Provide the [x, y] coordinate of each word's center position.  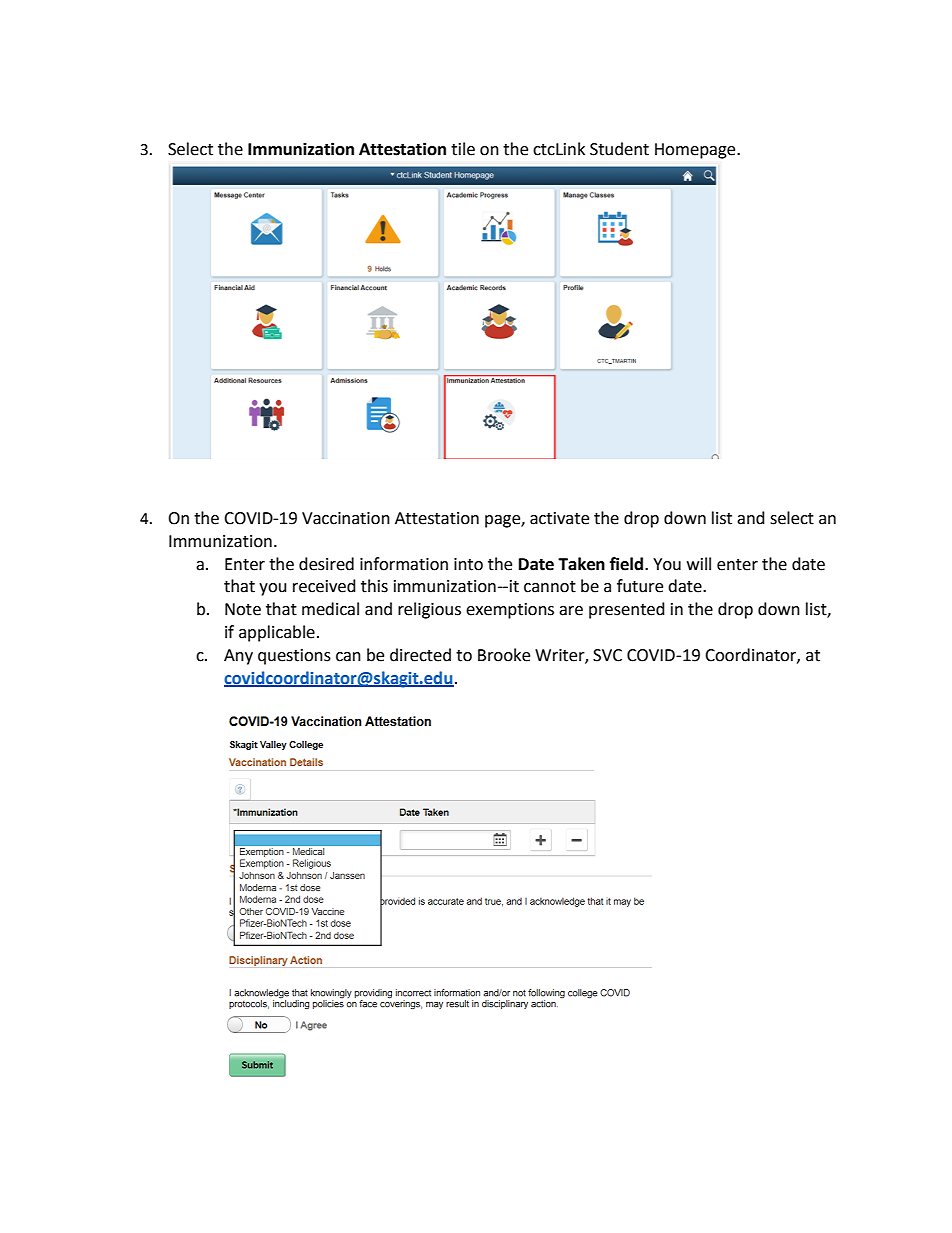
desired [326, 564]
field [628, 564]
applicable [277, 633]
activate [559, 518]
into [468, 564]
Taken [581, 564]
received [324, 586]
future [640, 586]
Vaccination [346, 518]
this [374, 586]
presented [627, 610]
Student [619, 149]
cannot [550, 587]
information [404, 564]
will [699, 563]
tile [463, 149]
